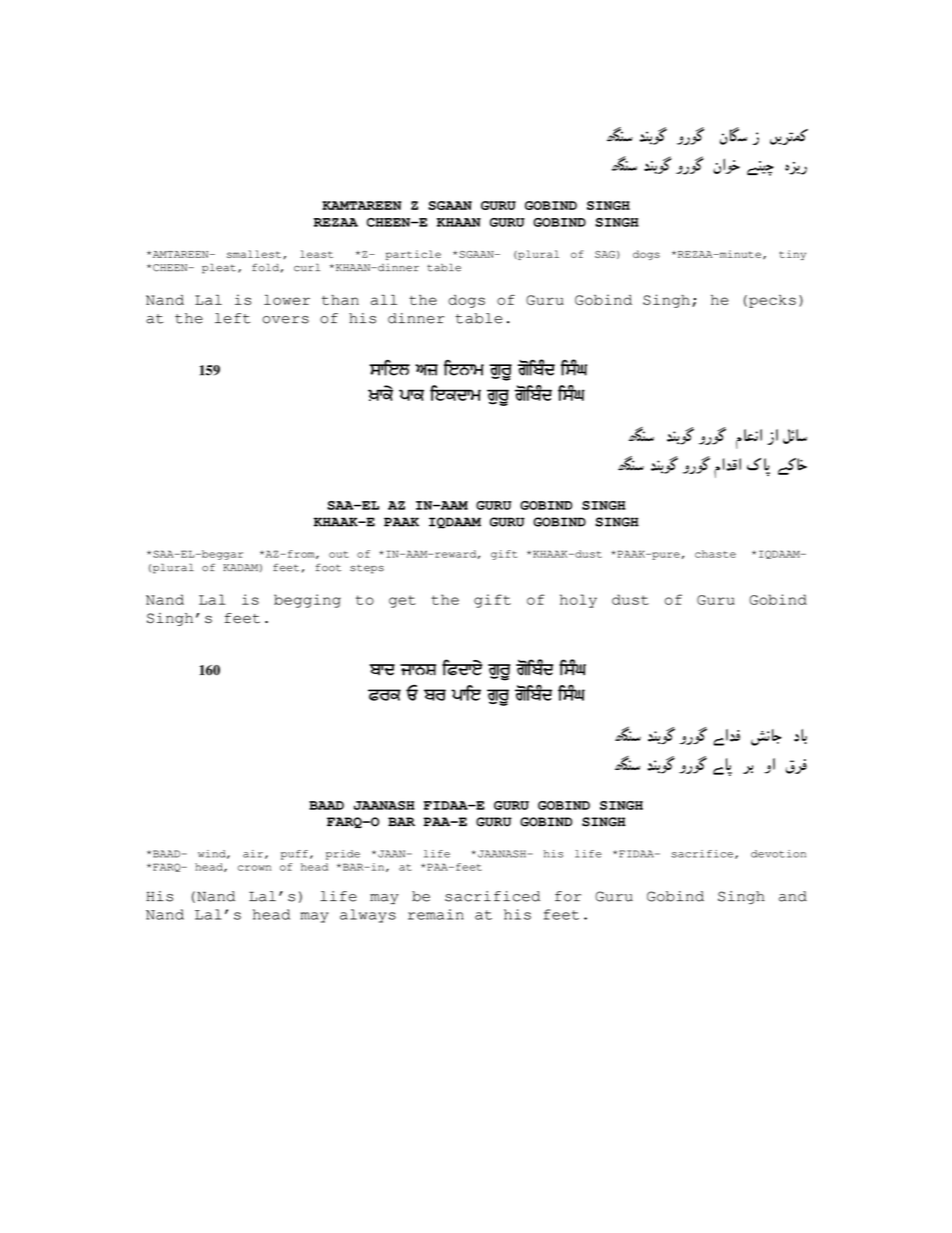  Describe the element at coordinates (578, 601) in the screenshot. I see `holy` at that location.
